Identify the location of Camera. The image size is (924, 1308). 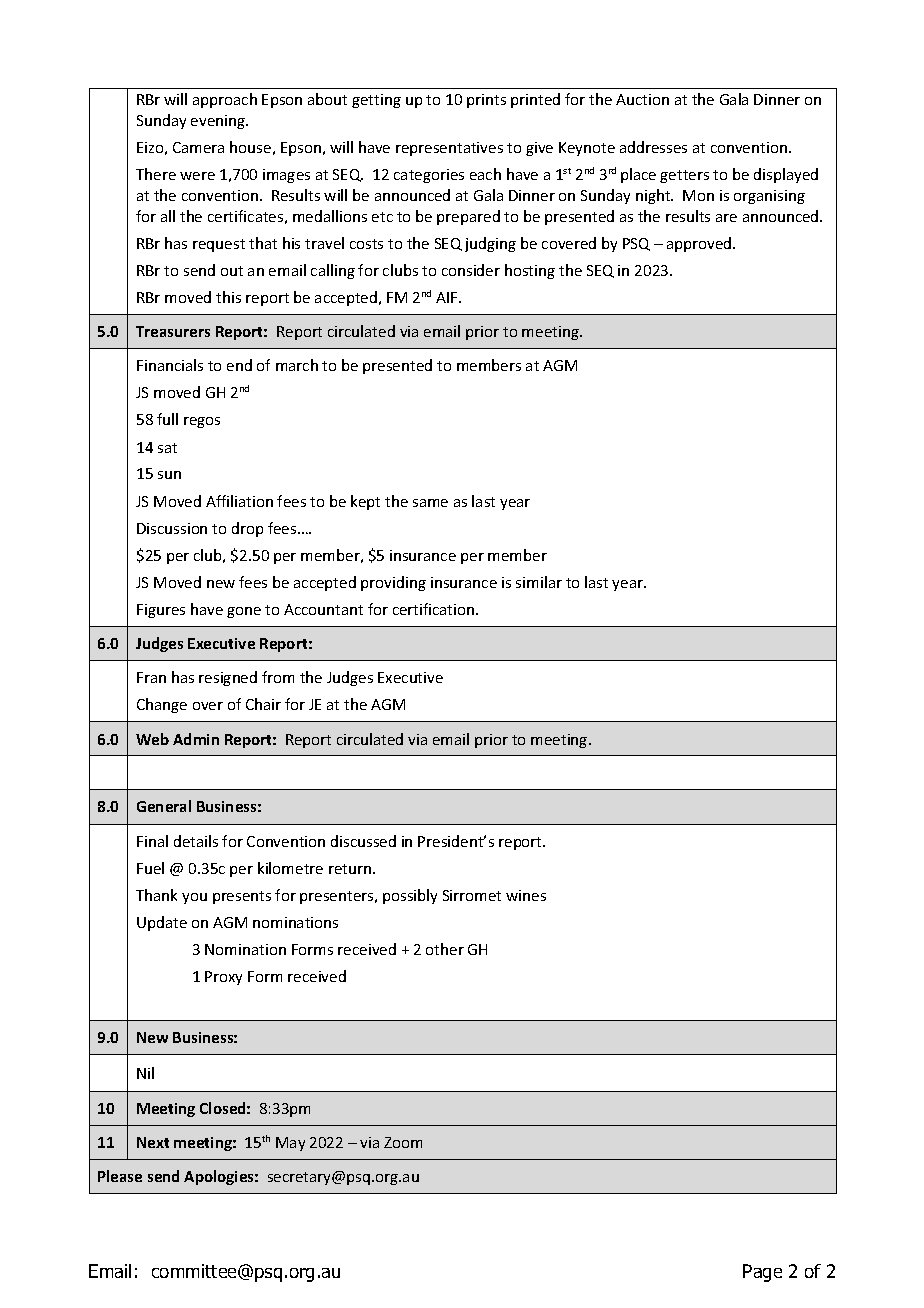
(198, 147).
